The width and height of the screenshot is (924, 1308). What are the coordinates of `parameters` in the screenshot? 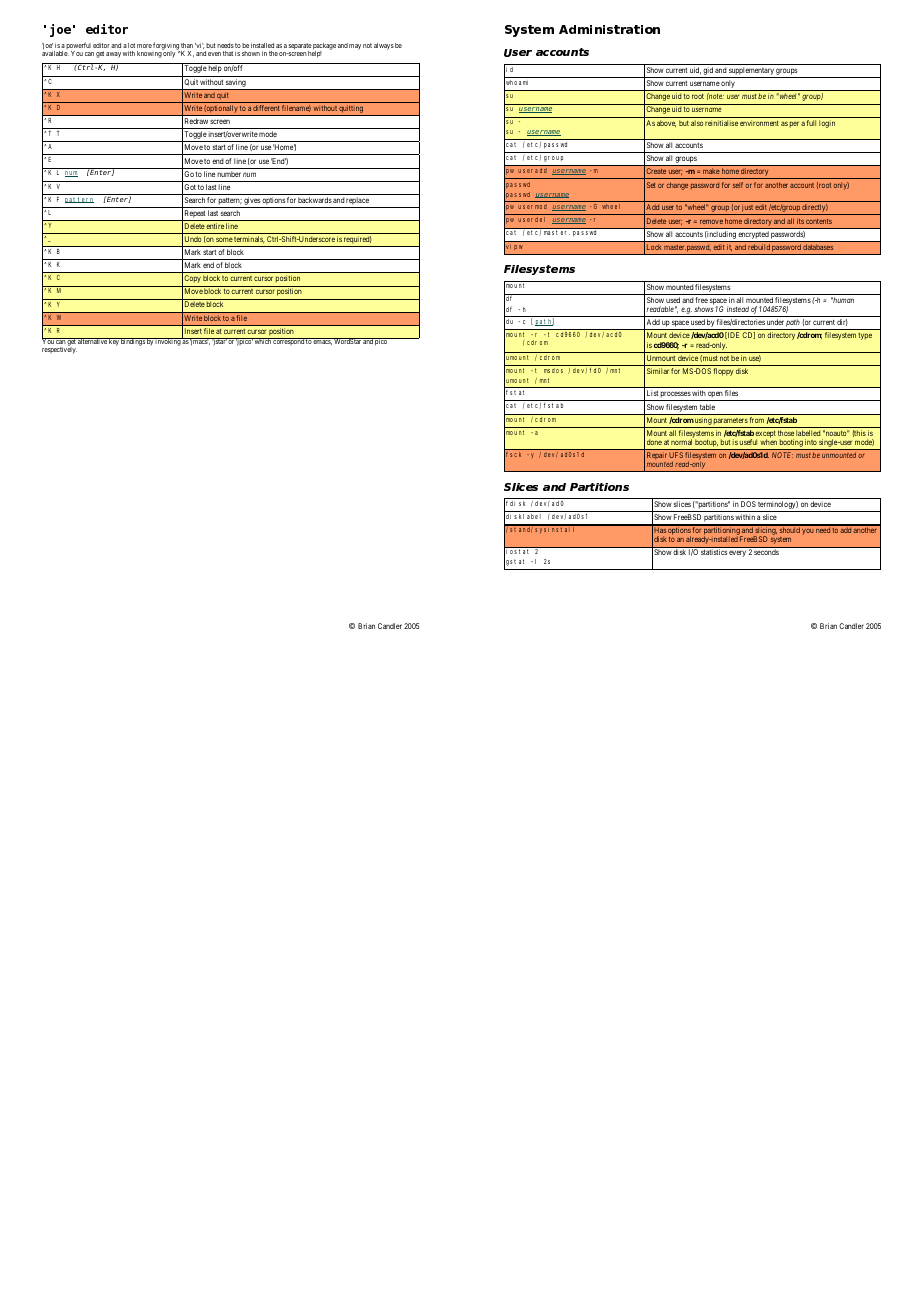 It's located at (730, 423).
